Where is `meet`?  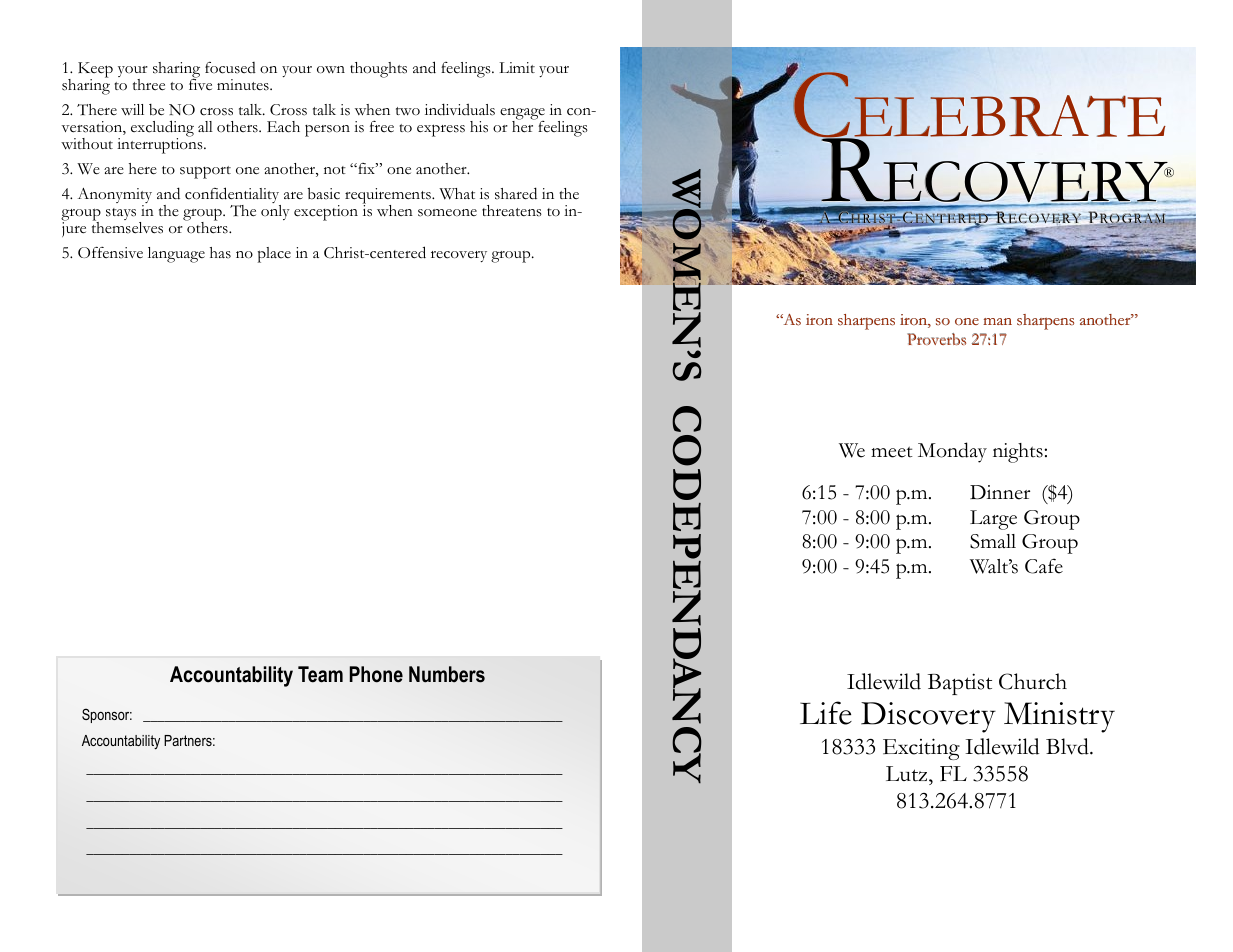
meet is located at coordinates (892, 452).
